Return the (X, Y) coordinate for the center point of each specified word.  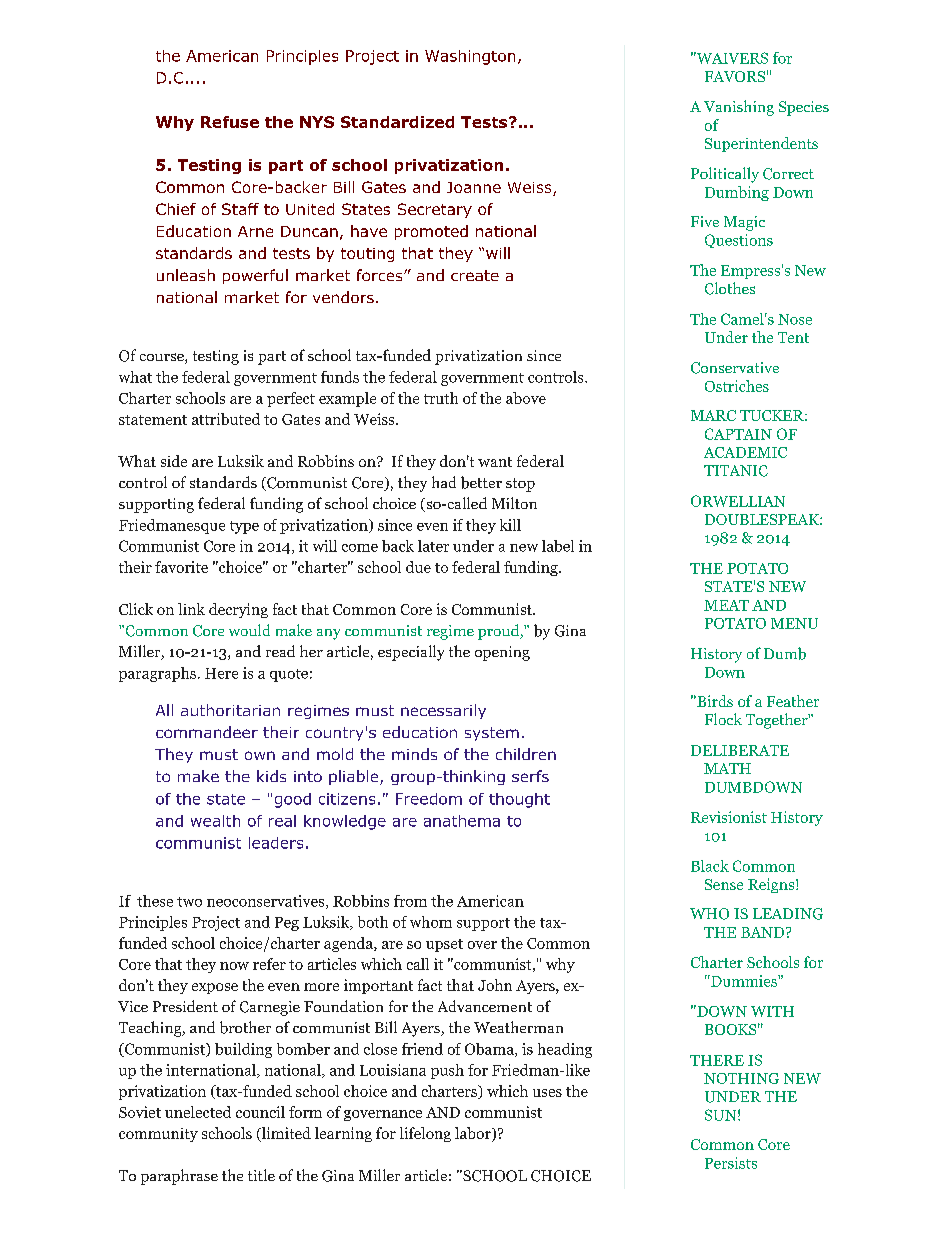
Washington (470, 57)
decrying (238, 610)
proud (499, 632)
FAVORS (735, 76)
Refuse (230, 122)
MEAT (726, 605)
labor (474, 1134)
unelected (198, 1112)
